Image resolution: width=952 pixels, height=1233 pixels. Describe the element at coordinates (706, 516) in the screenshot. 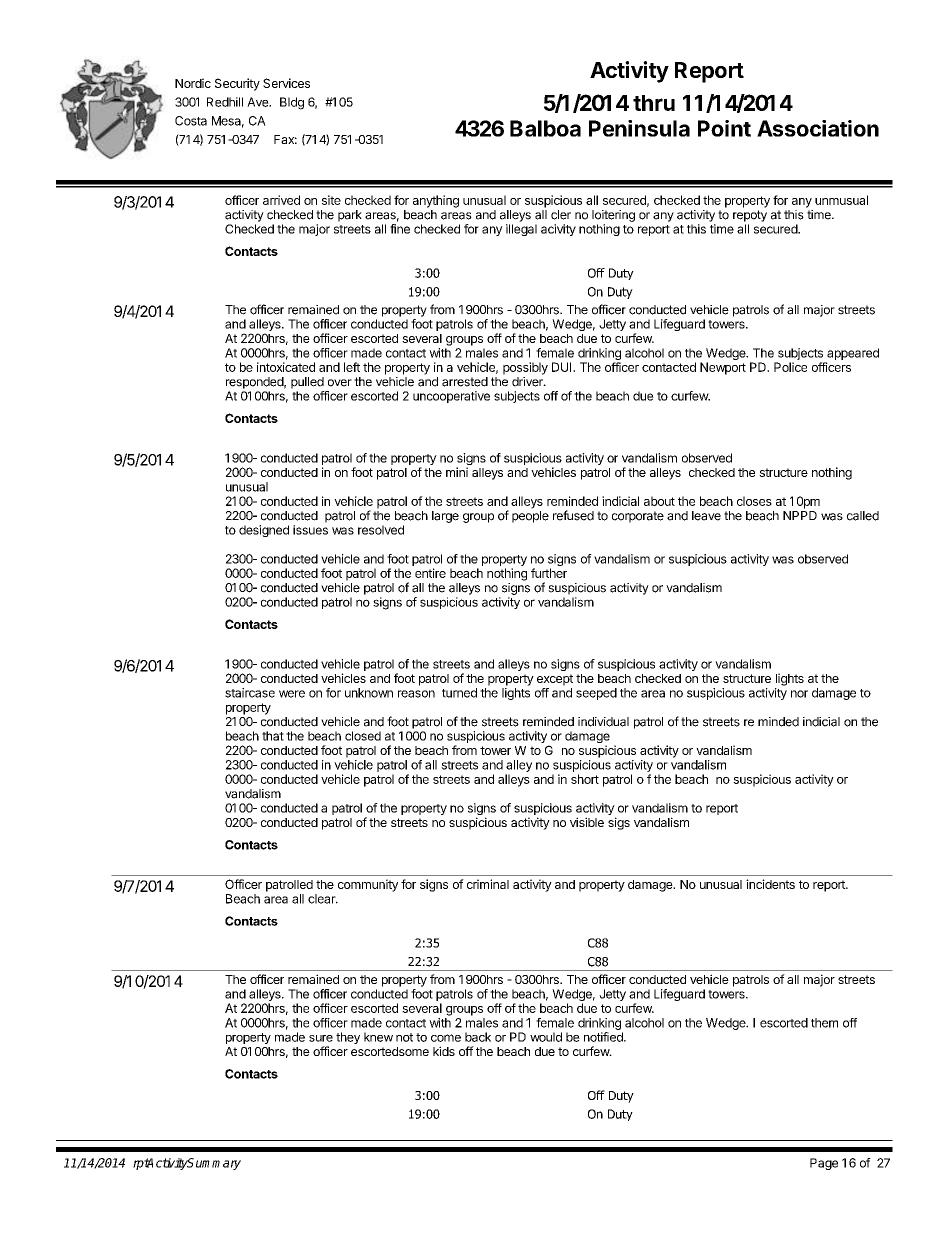

I see `leave` at that location.
